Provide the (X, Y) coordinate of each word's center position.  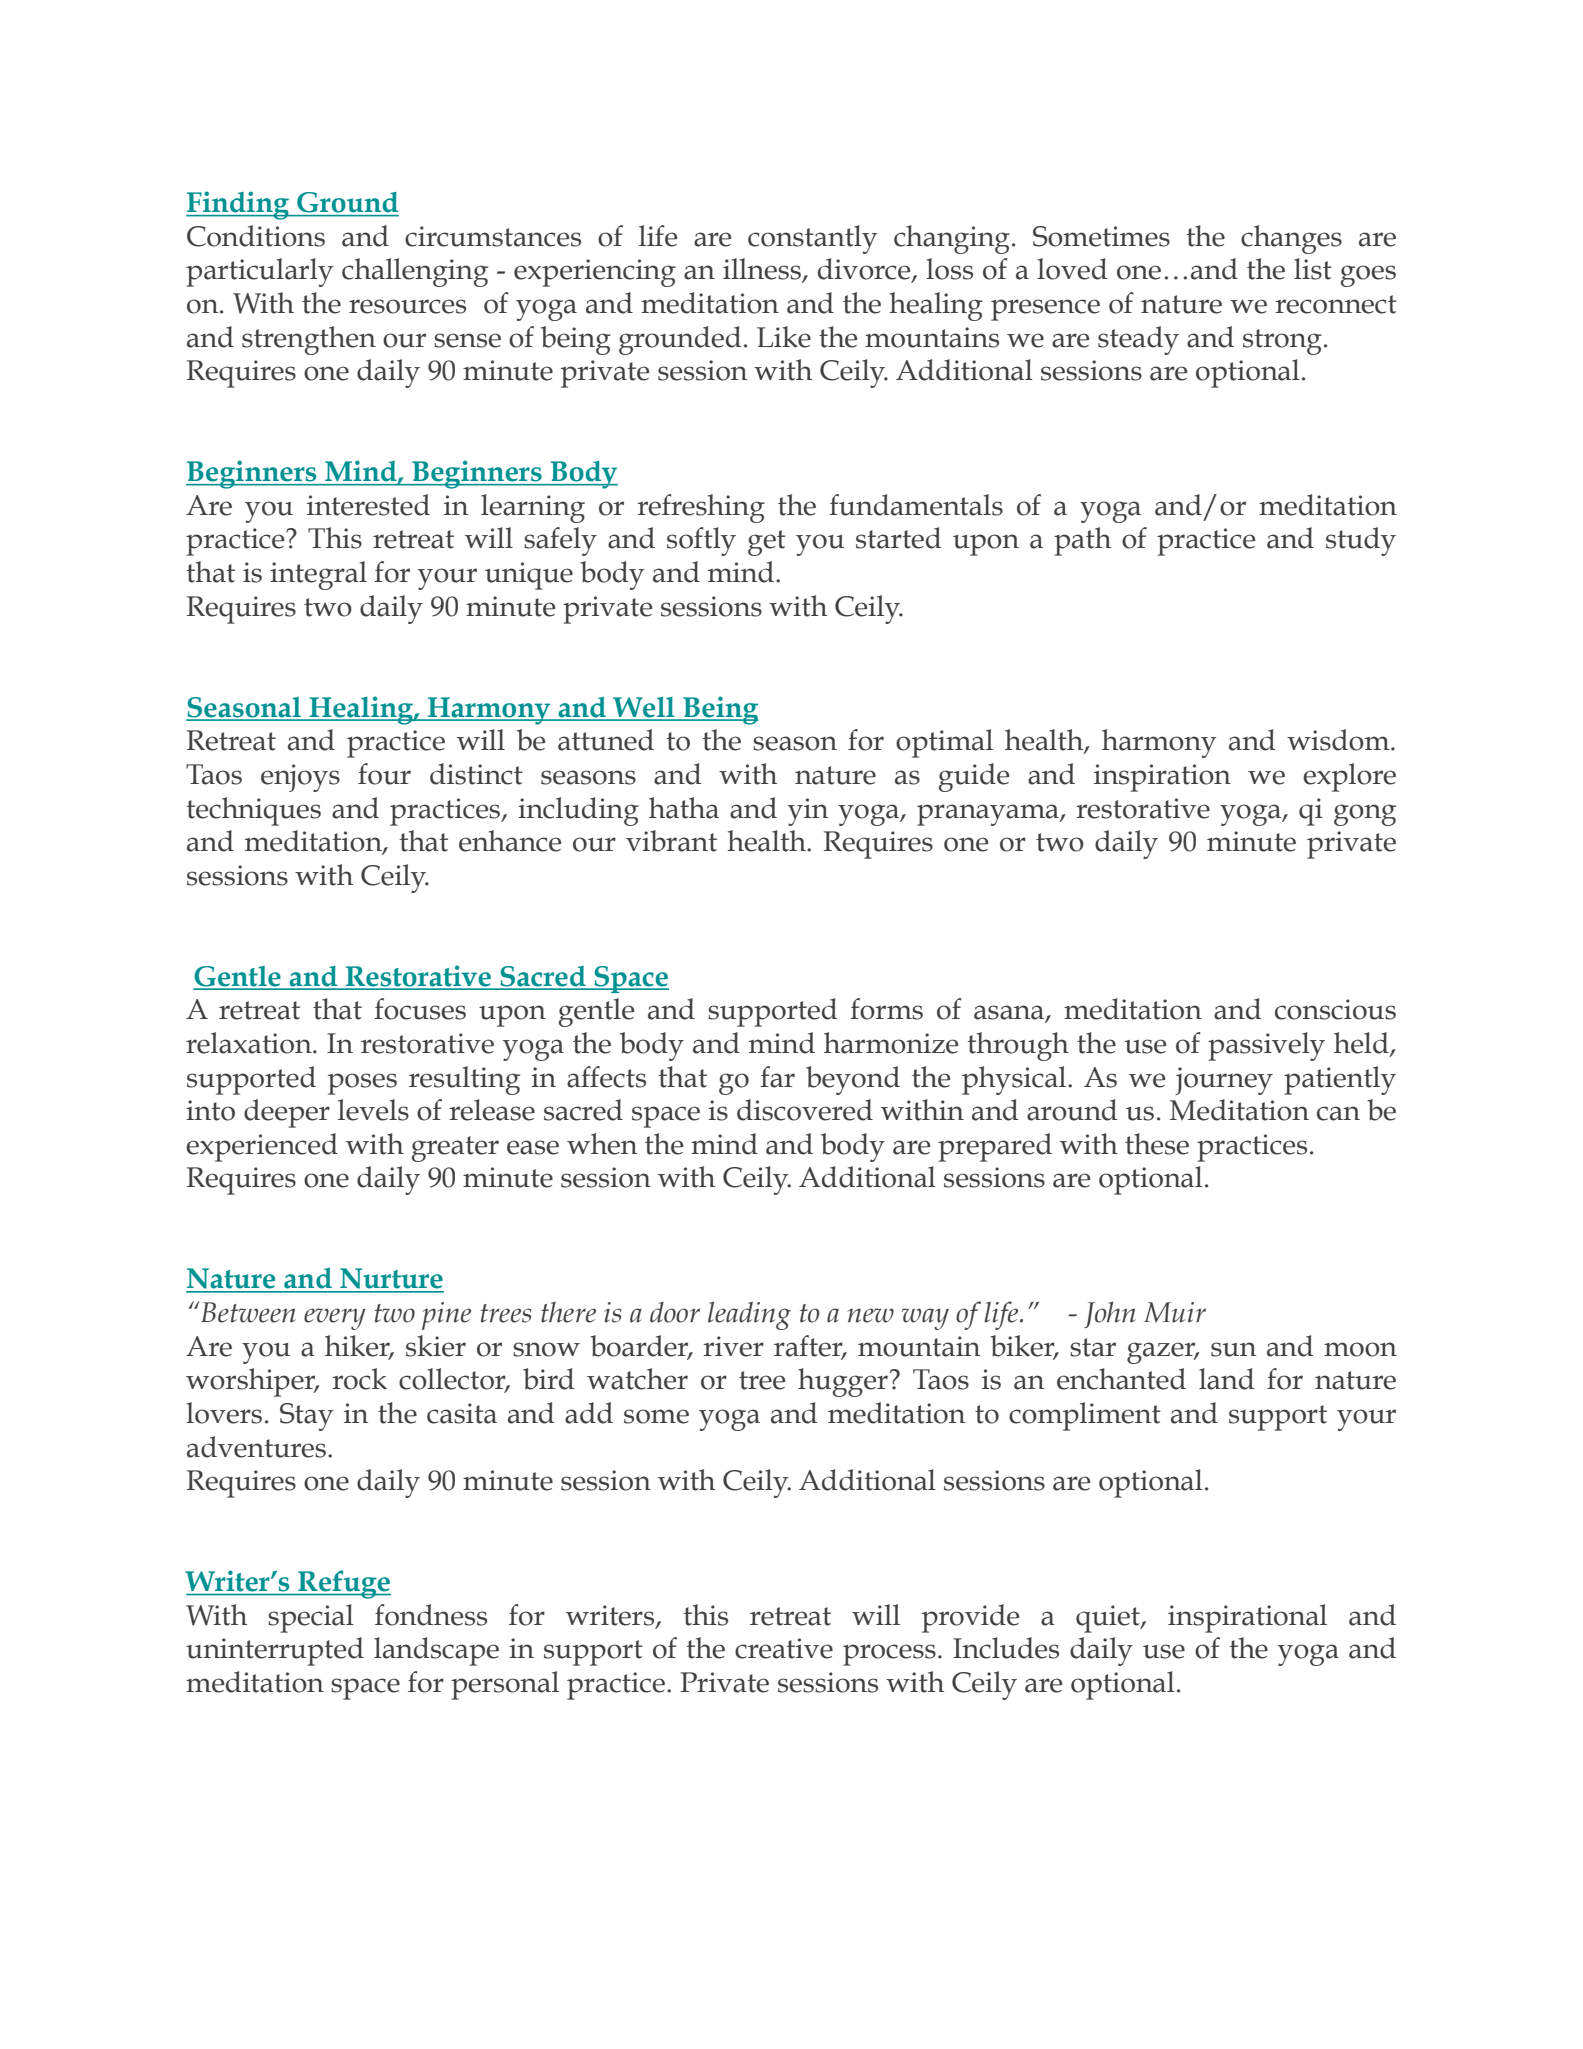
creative (784, 1648)
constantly (813, 239)
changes (1291, 239)
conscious (1335, 1009)
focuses (420, 1009)
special (311, 1618)
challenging (415, 272)
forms (886, 1009)
